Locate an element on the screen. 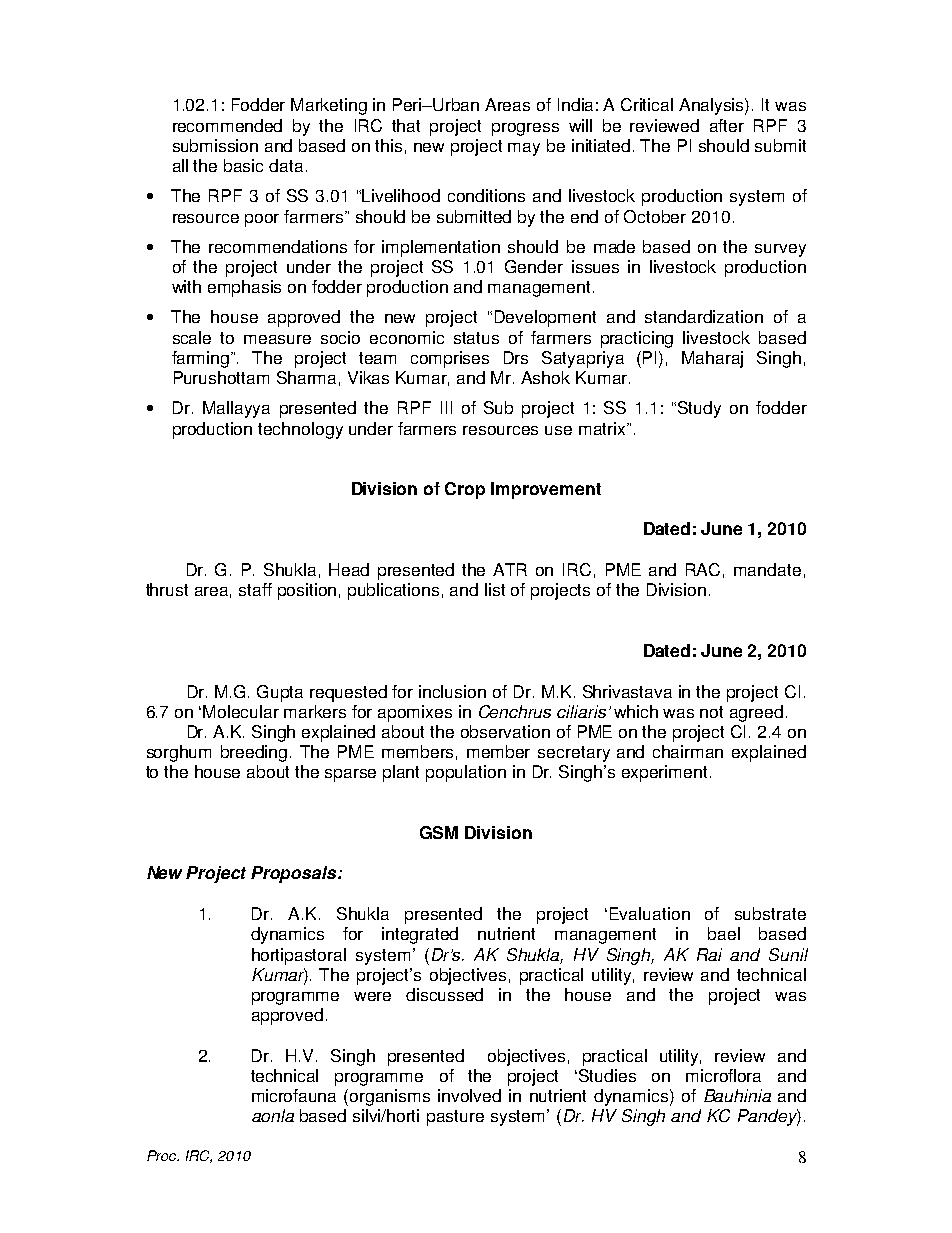 This screenshot has height=1233, width=952. staff is located at coordinates (255, 589).
